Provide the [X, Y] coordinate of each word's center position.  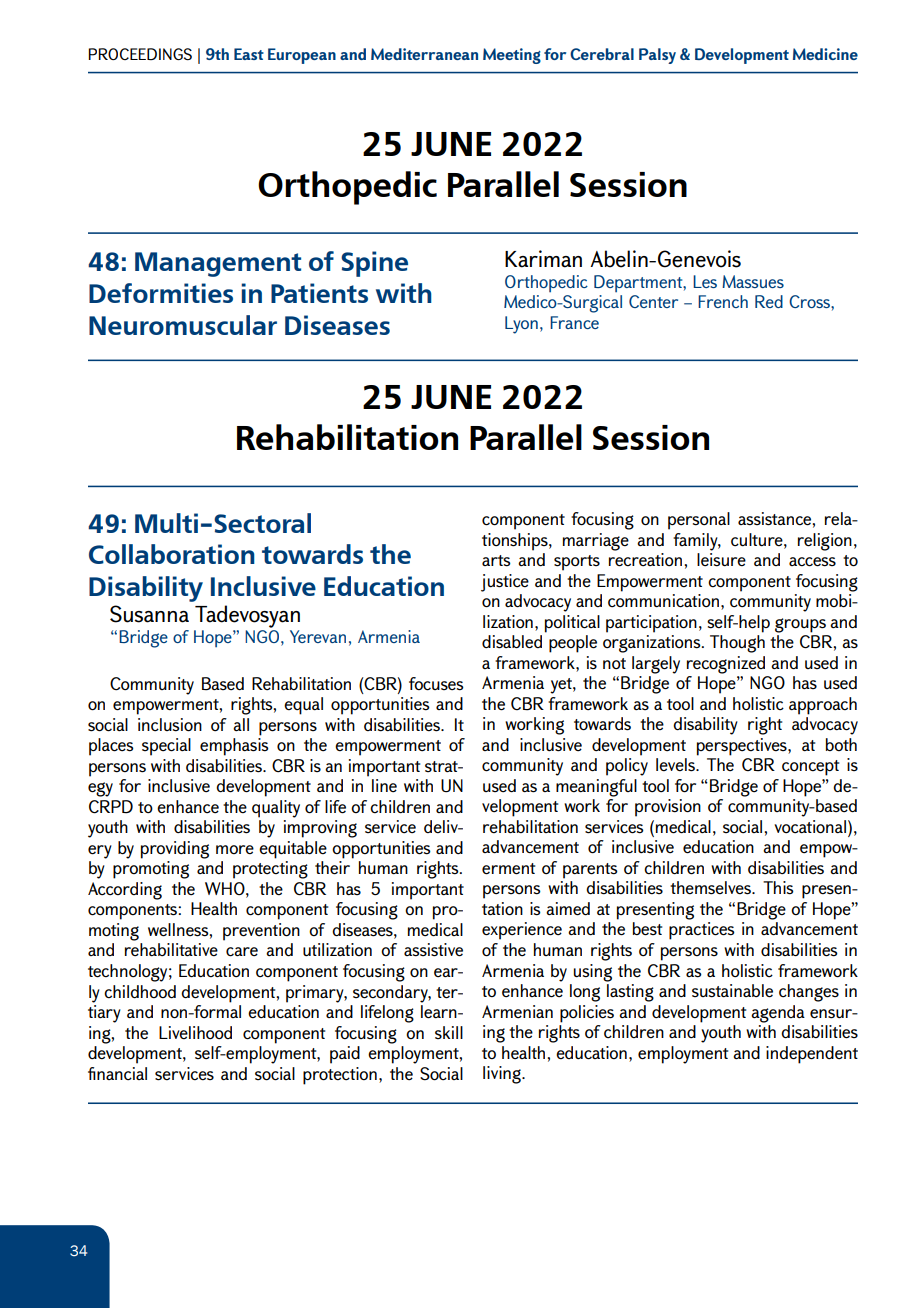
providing [175, 850]
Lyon [521, 325]
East [249, 54]
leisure [721, 560]
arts [496, 561]
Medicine [825, 54]
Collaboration [172, 554]
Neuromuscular [183, 325]
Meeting [512, 56]
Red [769, 301]
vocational [810, 827]
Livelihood [195, 1032]
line [384, 786]
